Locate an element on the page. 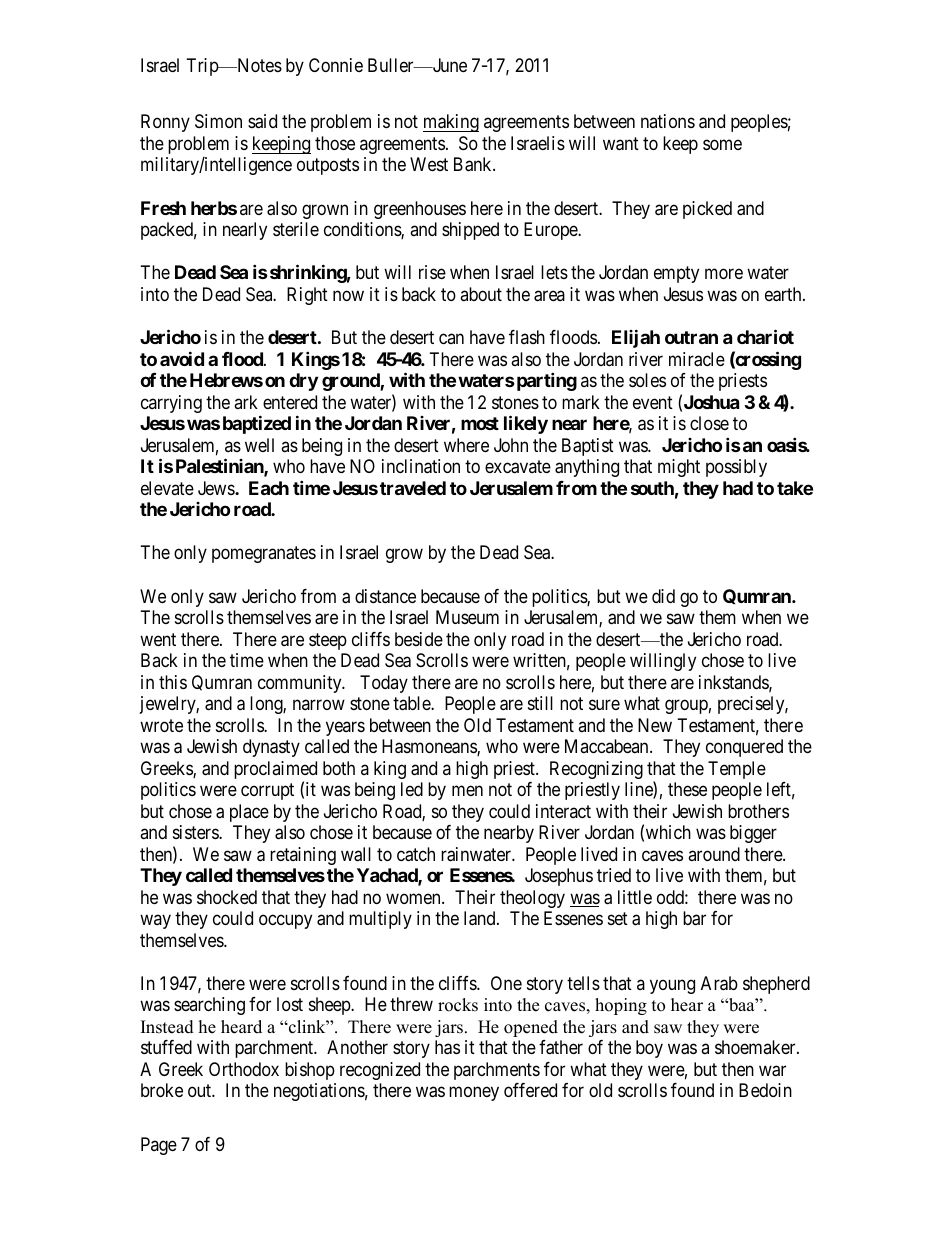 The width and height of the document is (952, 1233). Museum is located at coordinates (467, 617).
